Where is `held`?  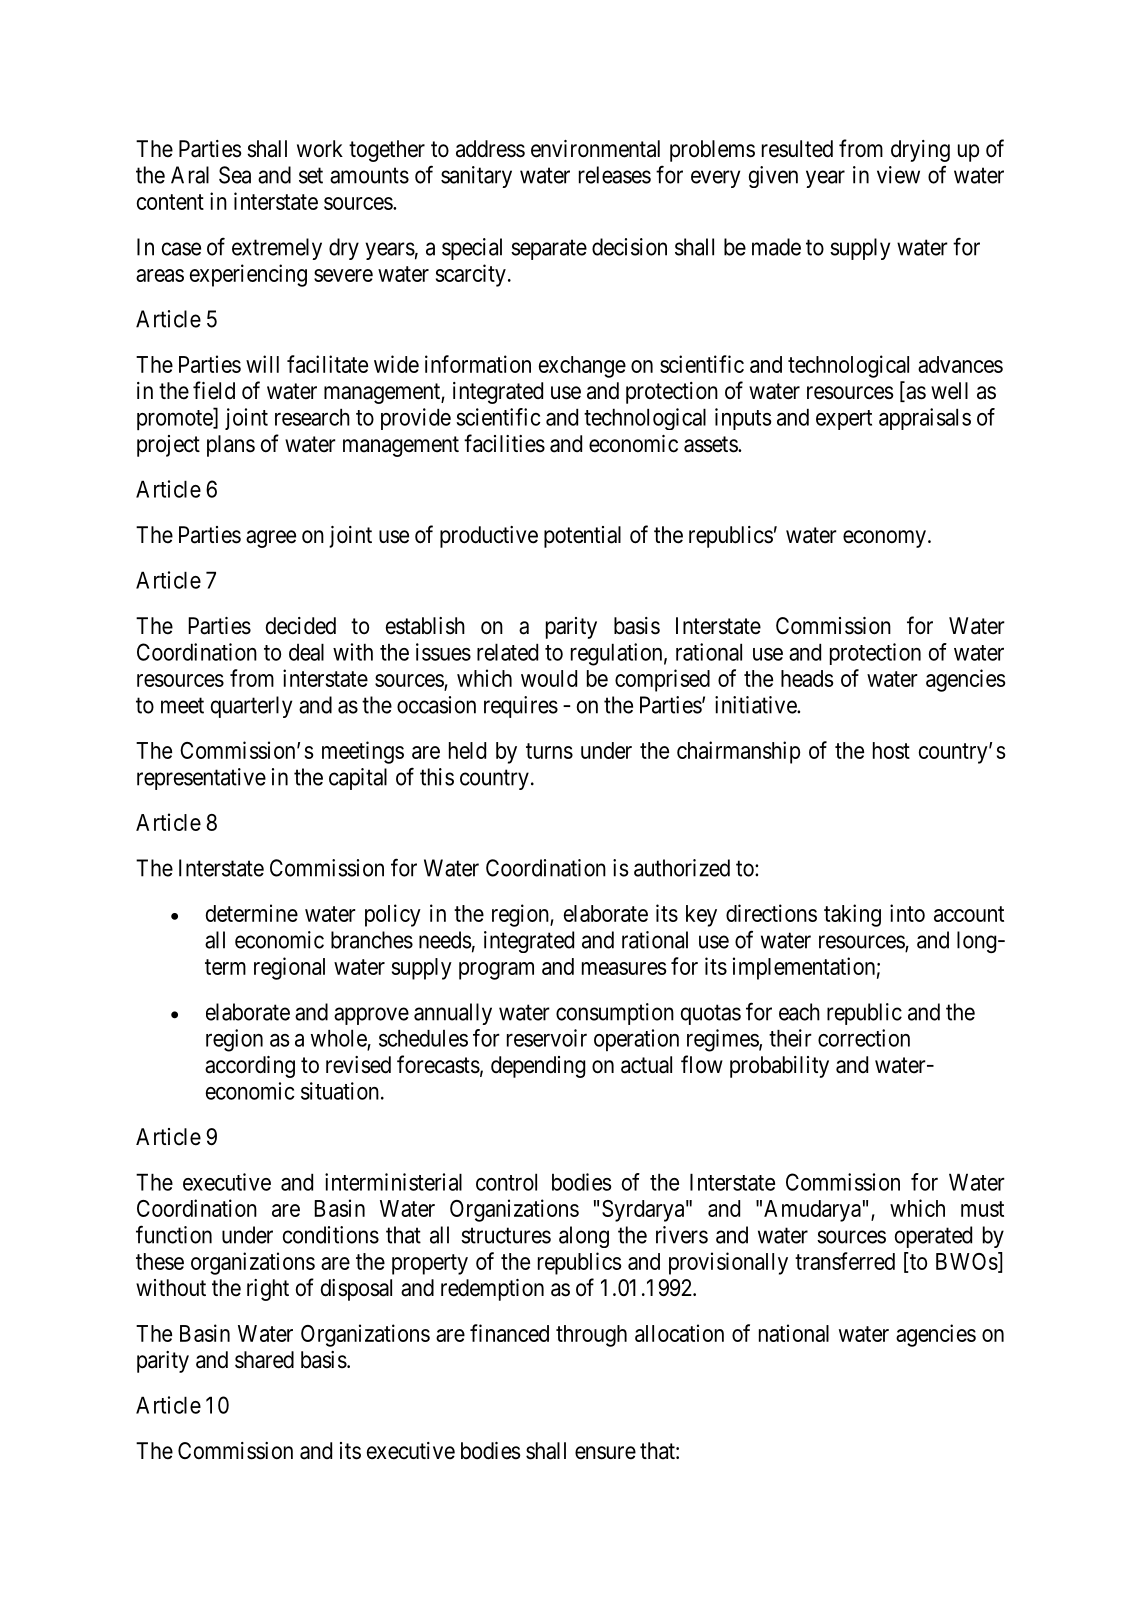
held is located at coordinates (467, 750).
